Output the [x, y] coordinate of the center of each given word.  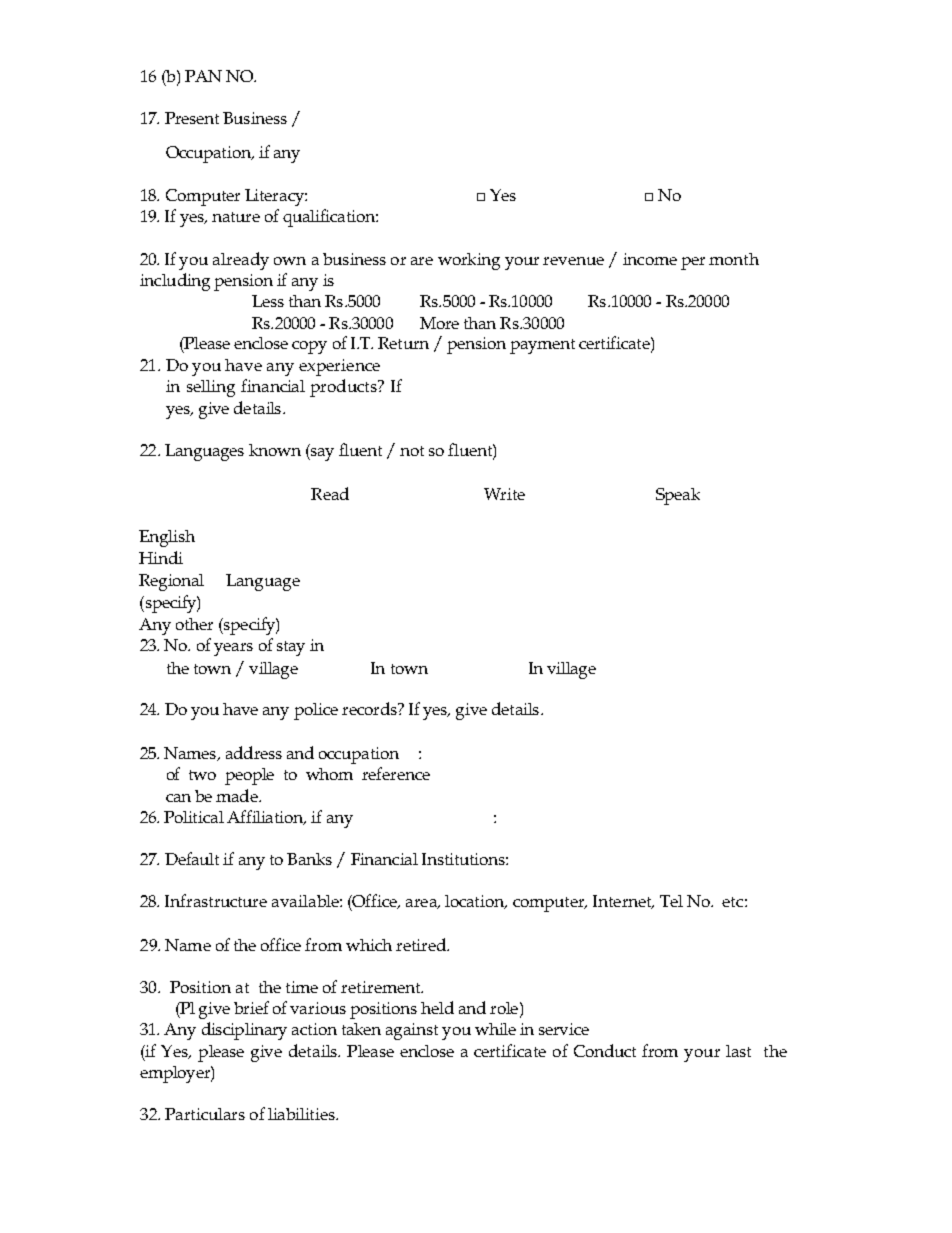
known [275, 450]
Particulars [205, 1114]
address [254, 752]
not [412, 451]
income [650, 259]
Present [192, 118]
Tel [671, 901]
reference [396, 773]
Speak [678, 496]
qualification [330, 218]
